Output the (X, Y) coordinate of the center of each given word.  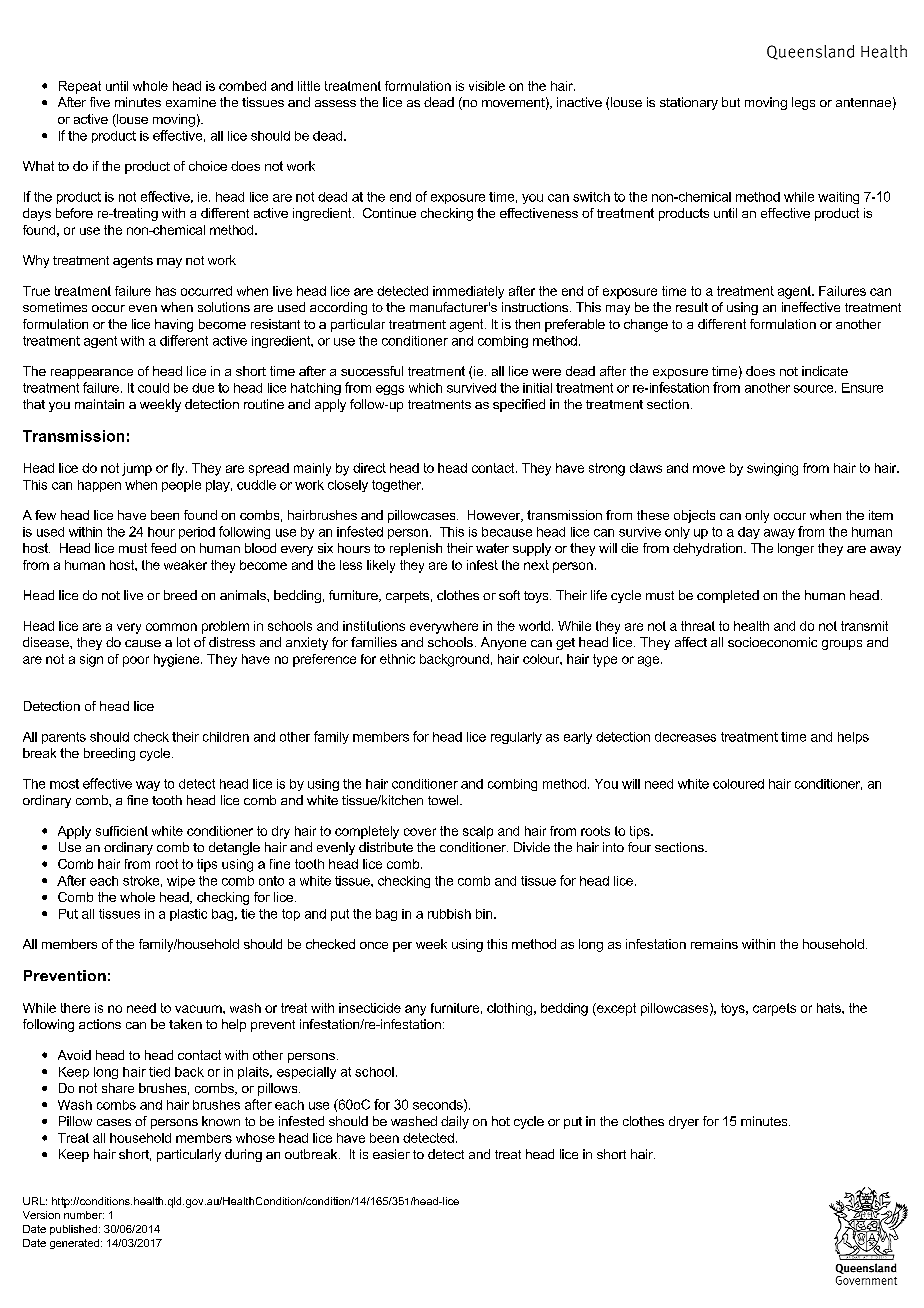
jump (137, 469)
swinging (772, 469)
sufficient (122, 831)
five (100, 102)
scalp (478, 832)
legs (803, 103)
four (639, 847)
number (84, 1215)
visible (487, 86)
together (397, 486)
